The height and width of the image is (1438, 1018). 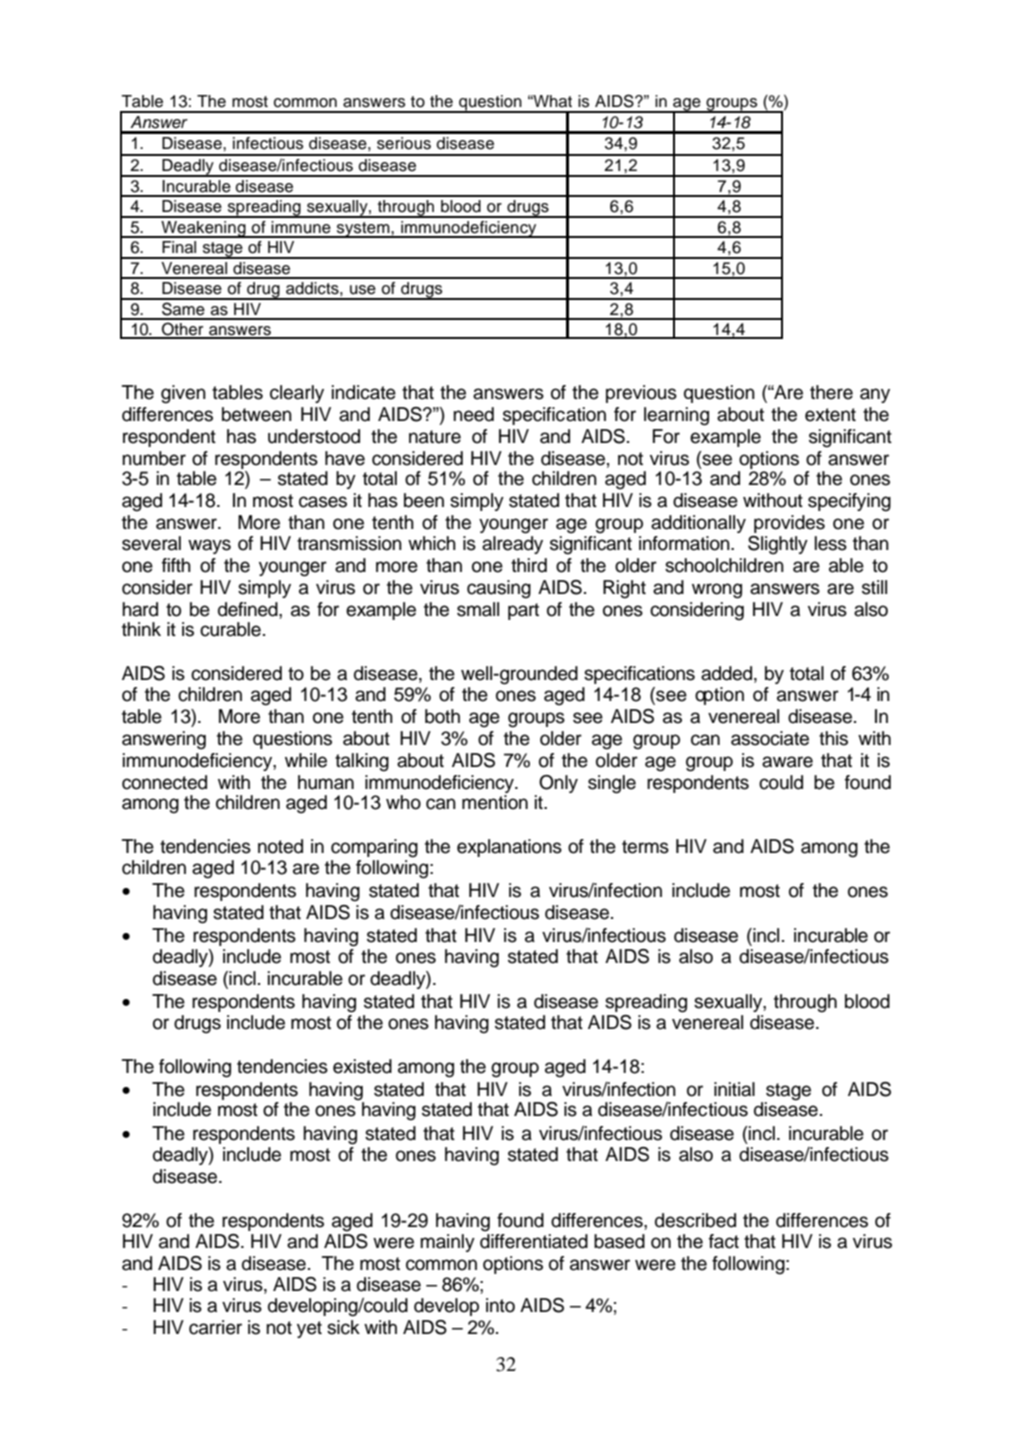 I want to click on associate, so click(x=770, y=738).
